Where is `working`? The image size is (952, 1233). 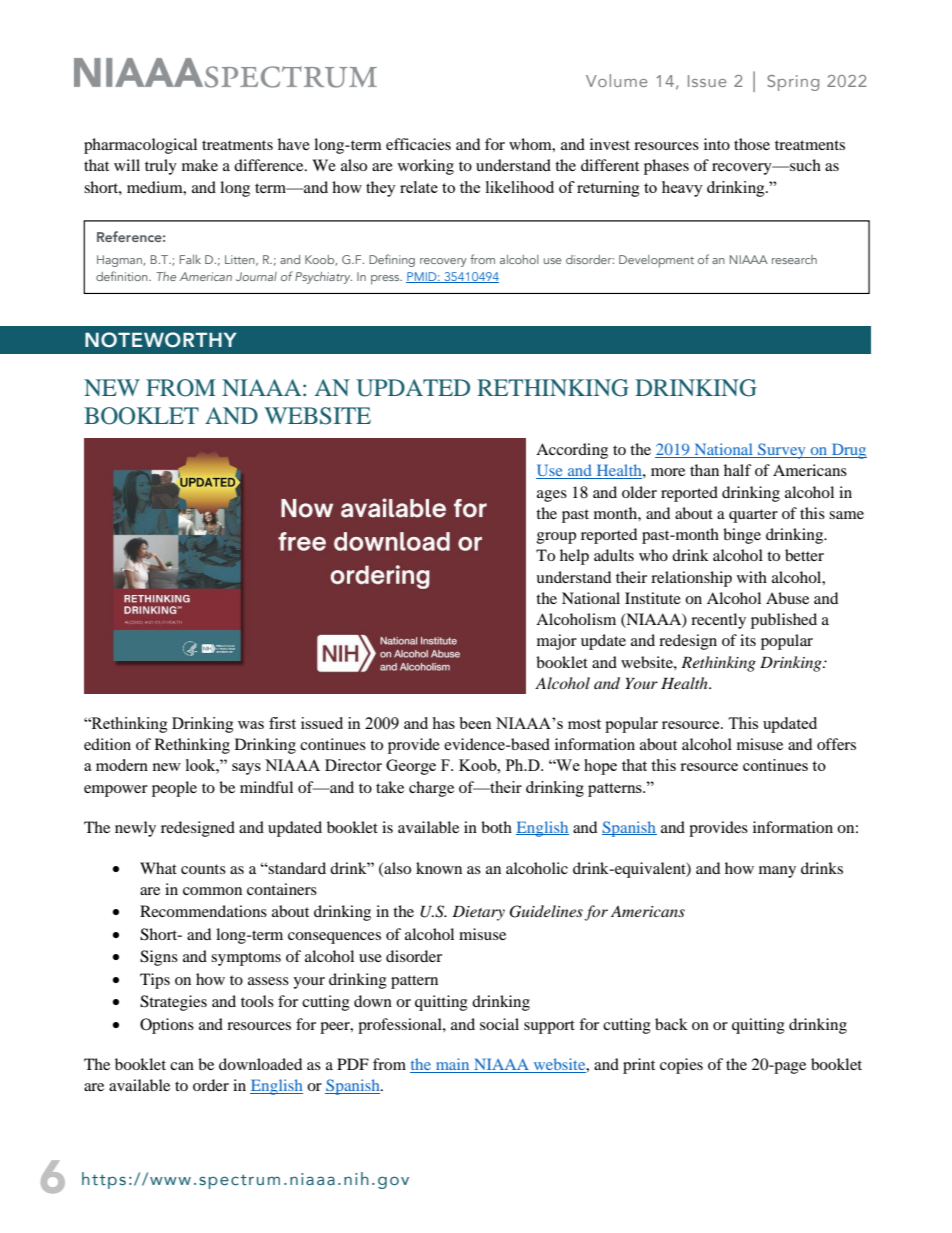 working is located at coordinates (426, 167).
